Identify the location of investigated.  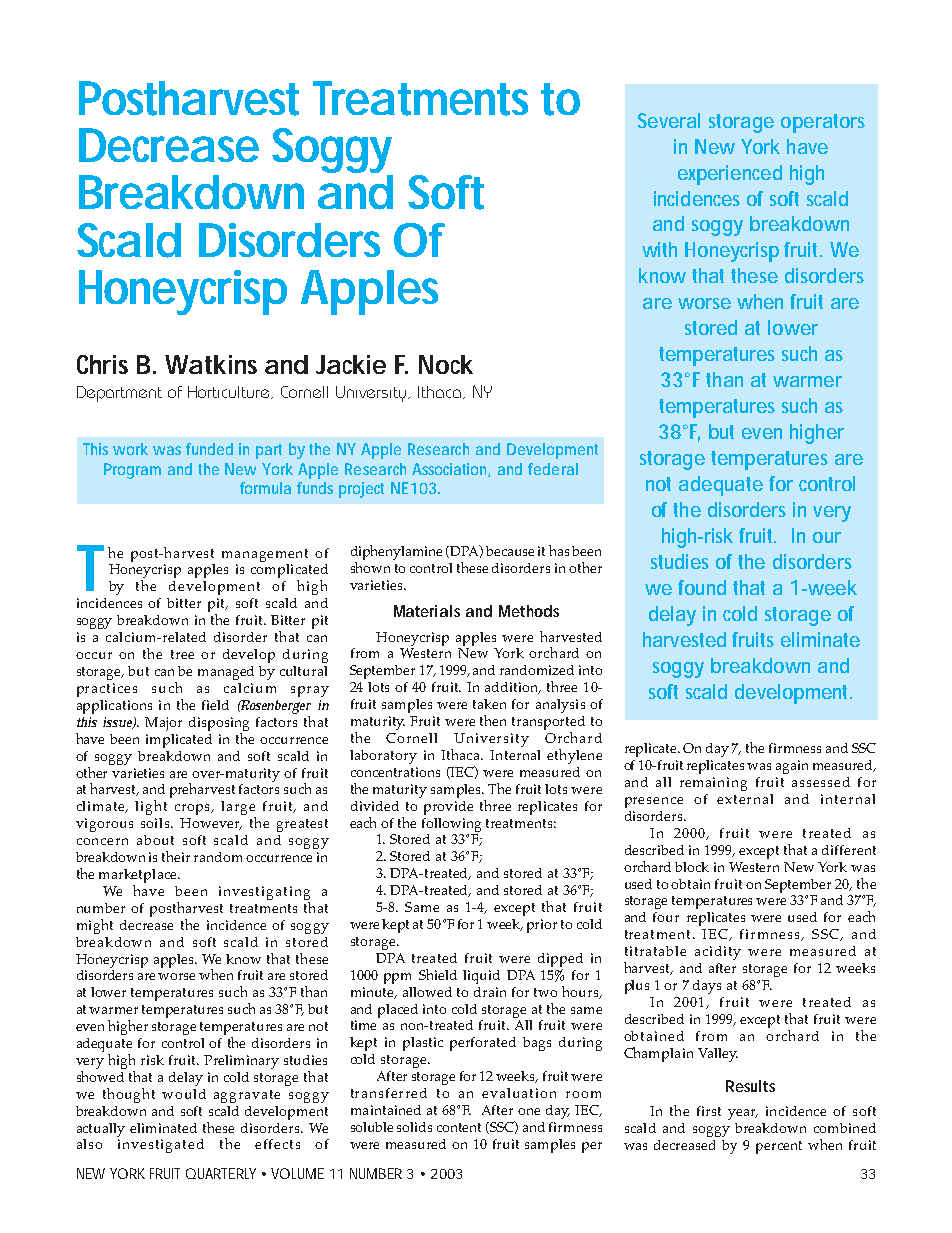
(161, 1146).
